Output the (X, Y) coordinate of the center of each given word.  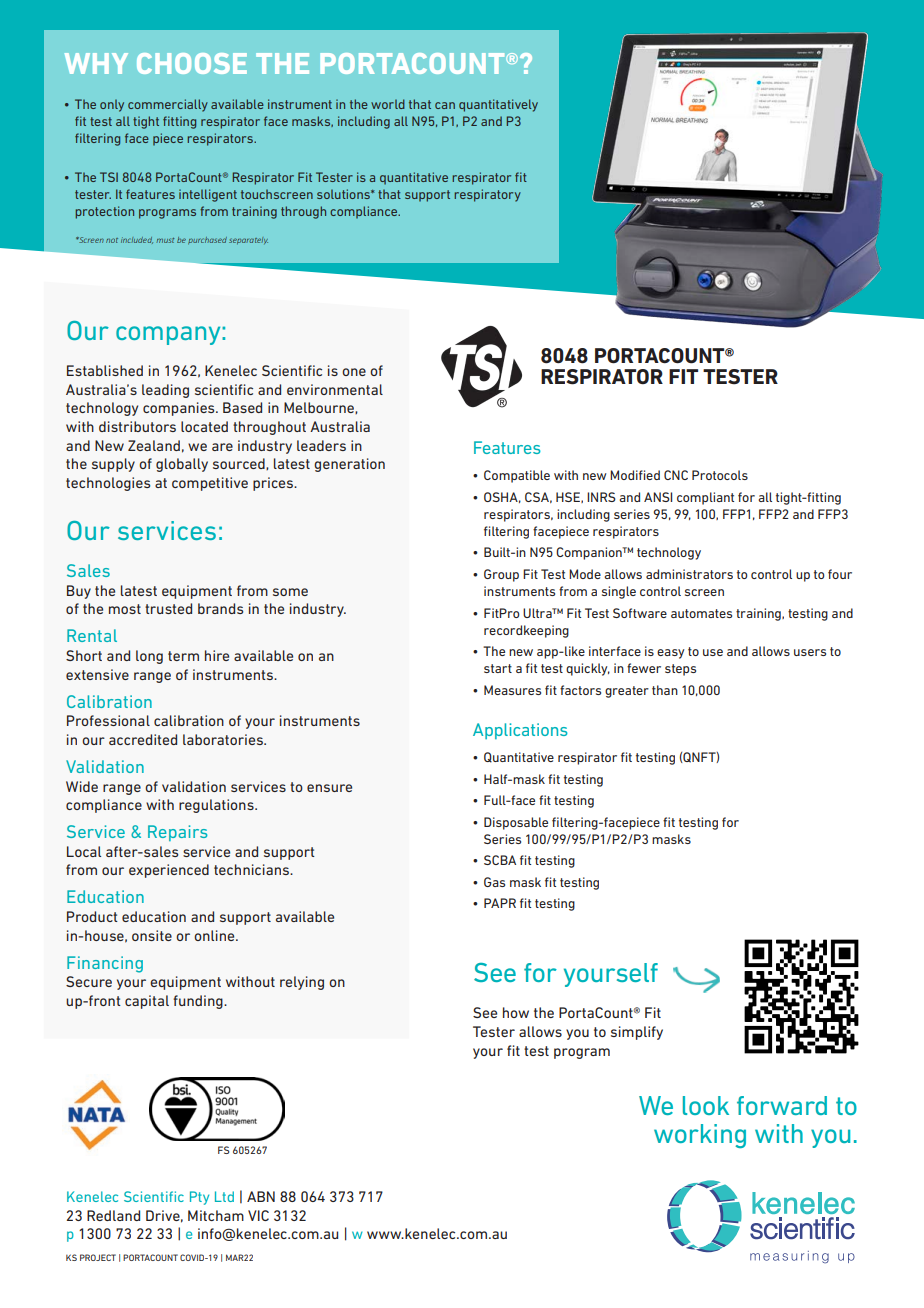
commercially (168, 105)
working (700, 1136)
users (810, 652)
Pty (199, 1198)
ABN (261, 1196)
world (388, 104)
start (498, 668)
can (445, 105)
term (183, 656)
